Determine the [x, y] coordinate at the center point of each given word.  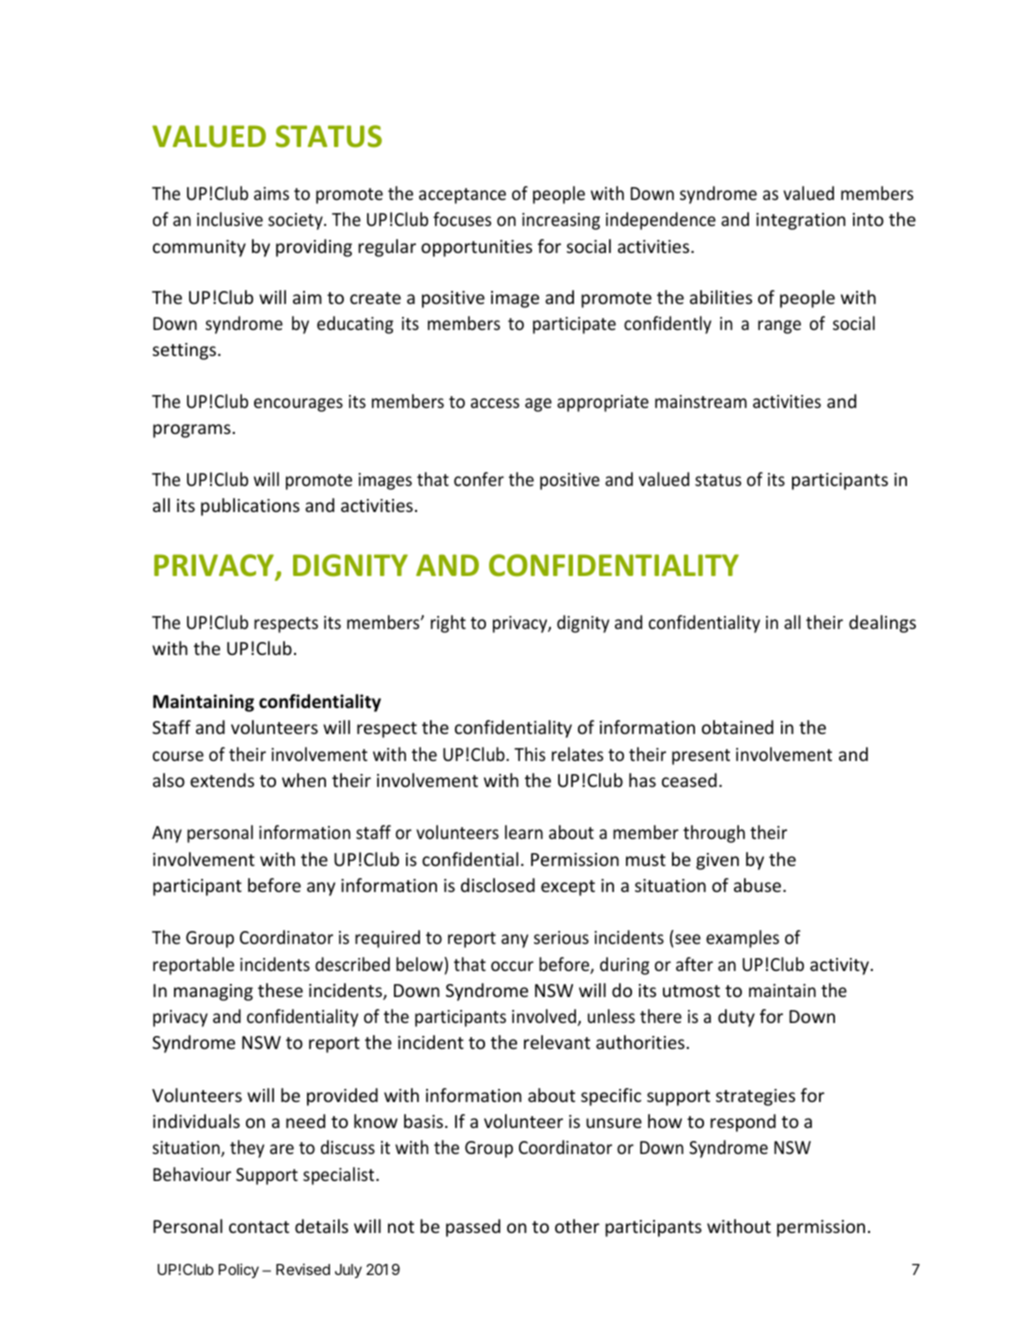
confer [479, 479]
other [577, 1226]
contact [259, 1227]
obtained [737, 727]
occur [512, 966]
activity [841, 966]
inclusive [230, 219]
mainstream [701, 401]
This [529, 754]
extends [222, 780]
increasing [561, 221]
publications [250, 507]
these [280, 990]
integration [801, 221]
